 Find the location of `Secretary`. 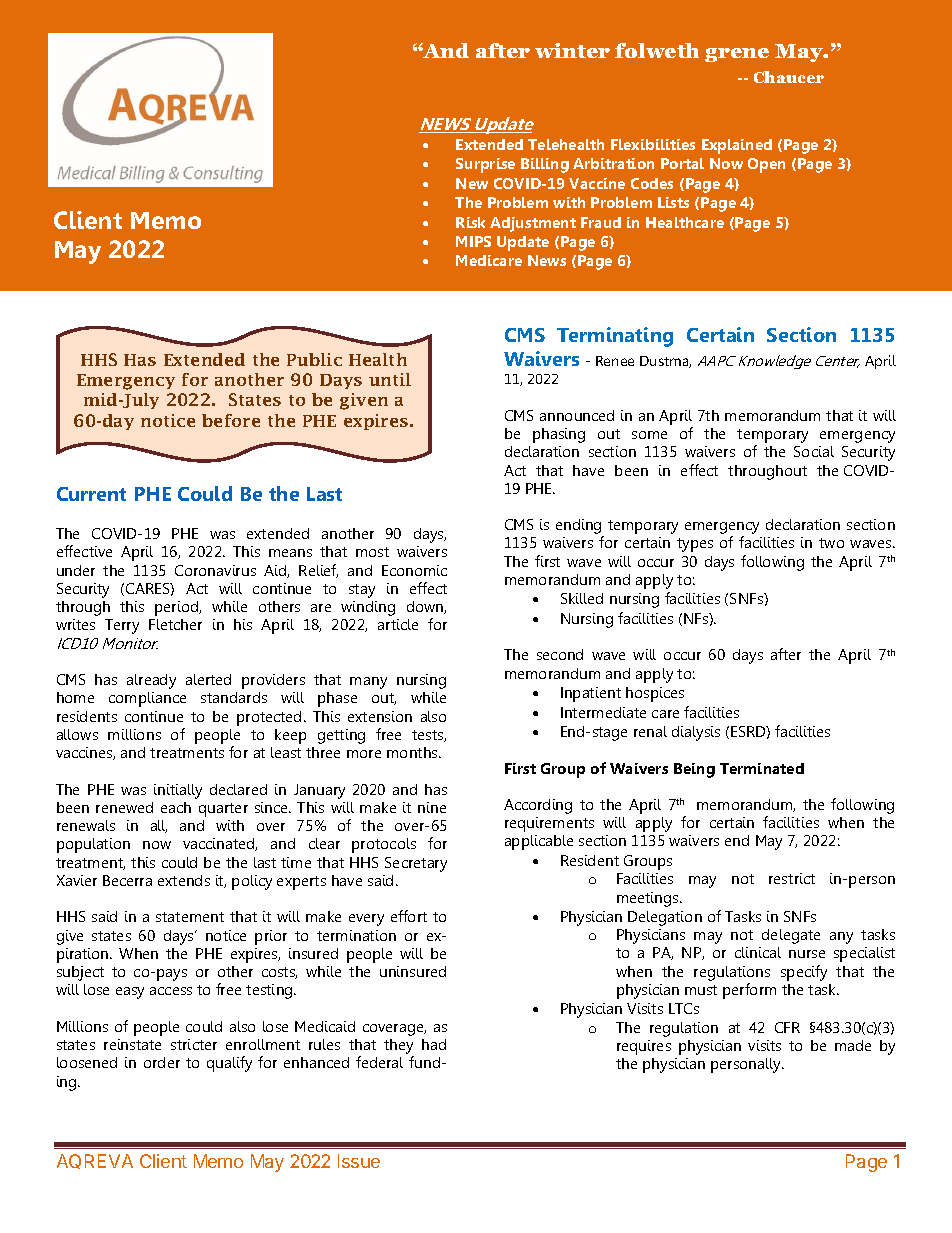

Secretary is located at coordinates (416, 864).
